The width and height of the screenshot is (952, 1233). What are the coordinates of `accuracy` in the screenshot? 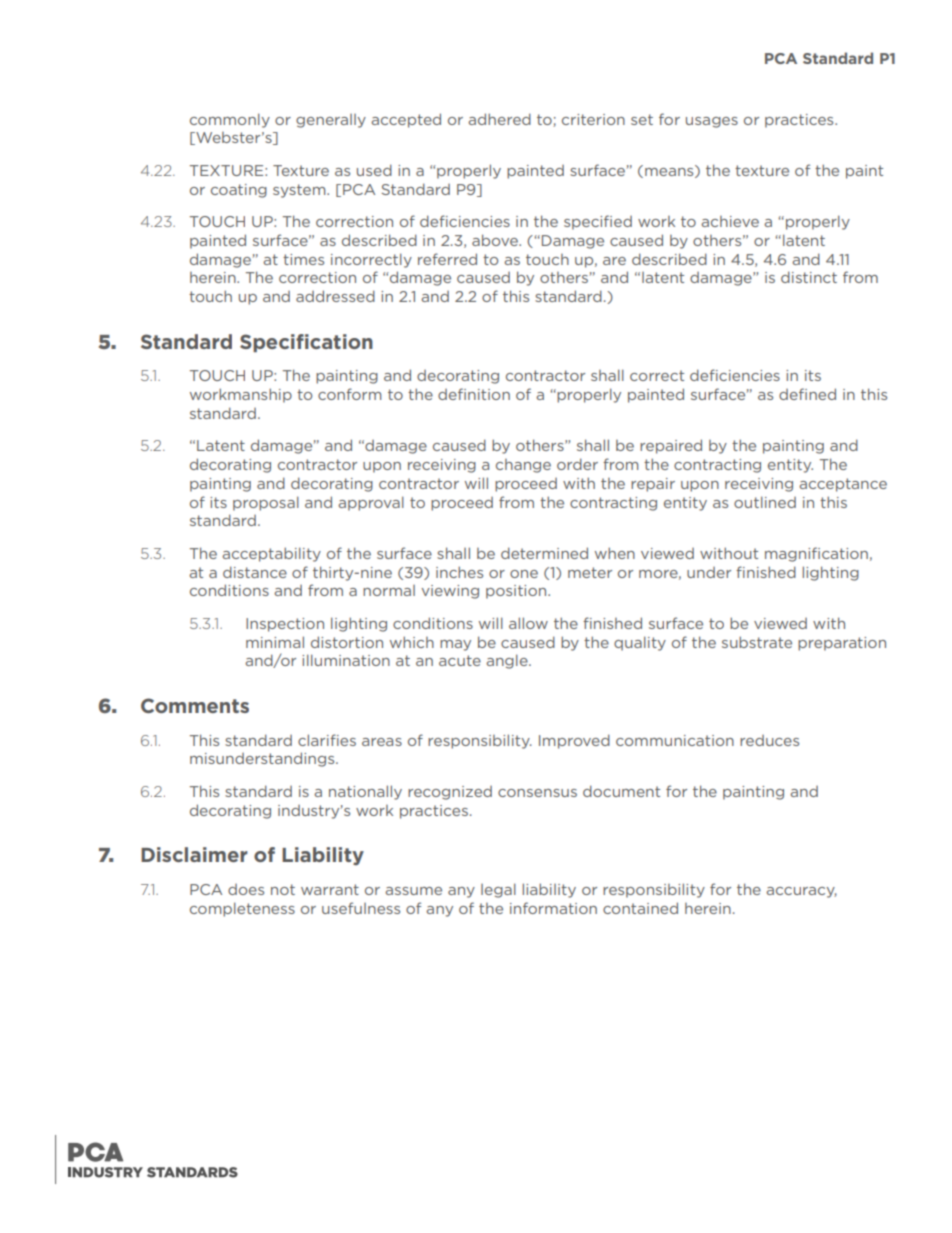 It's located at (801, 892).
